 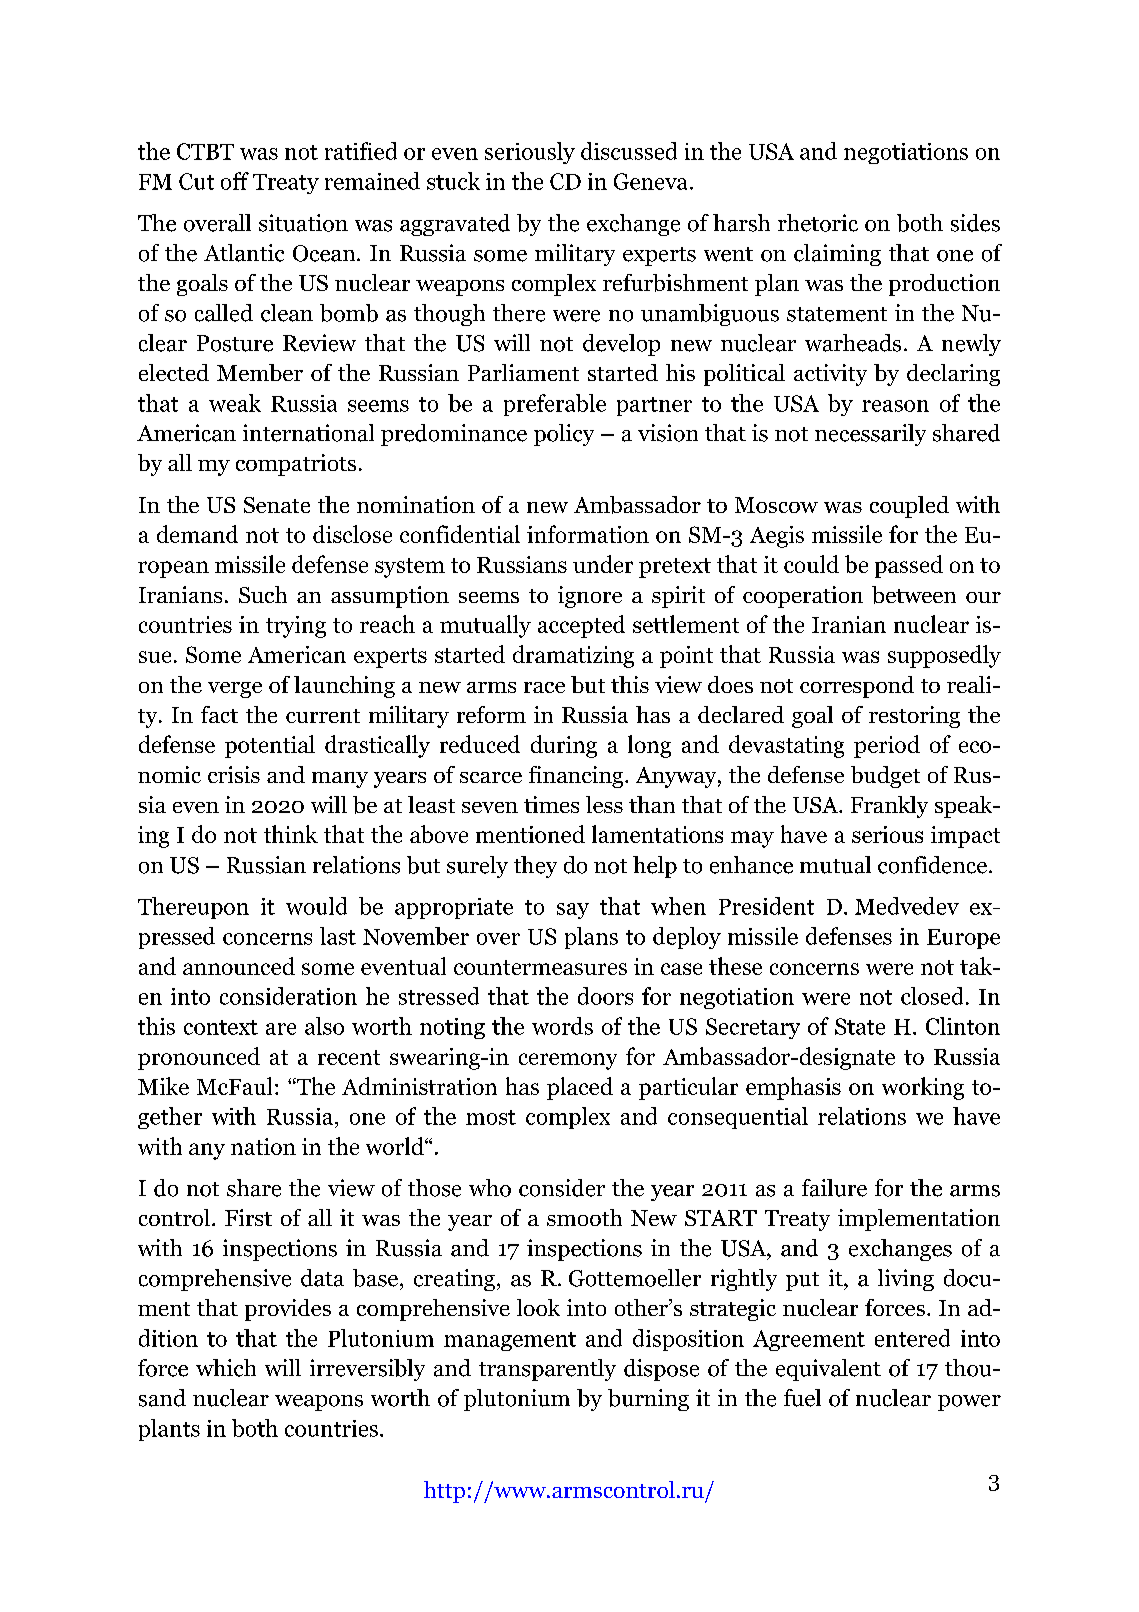 What do you see at coordinates (629, 151) in the document?
I see `discussed` at bounding box center [629, 151].
